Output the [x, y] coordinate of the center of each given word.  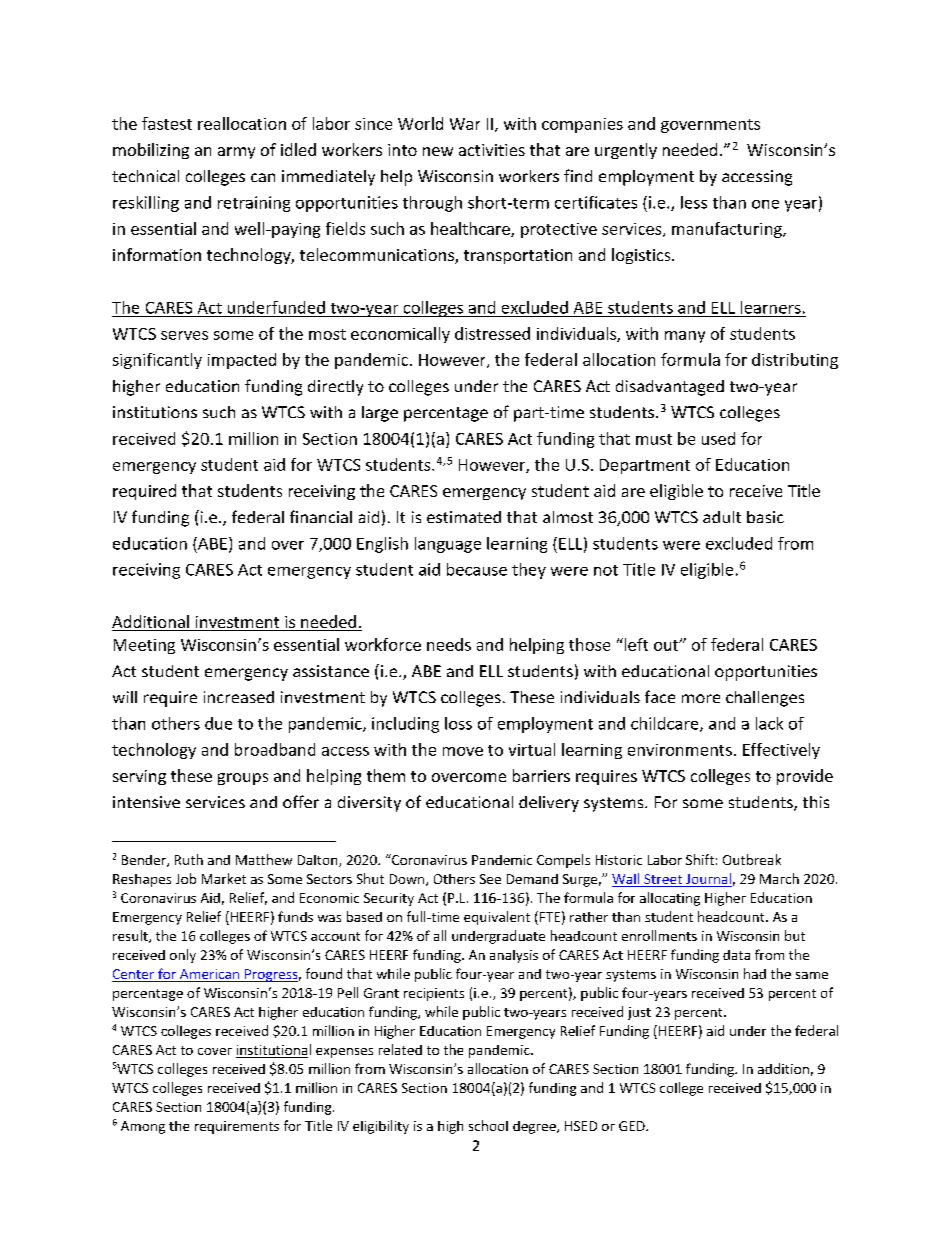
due [218, 723]
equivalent [497, 918]
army [236, 153]
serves [184, 335]
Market [224, 878]
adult [722, 517]
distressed [492, 333]
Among [143, 1127]
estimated [464, 517]
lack [769, 723]
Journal [708, 880]
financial [321, 516]
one [765, 204]
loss [458, 723]
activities [492, 150]
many [685, 337]
